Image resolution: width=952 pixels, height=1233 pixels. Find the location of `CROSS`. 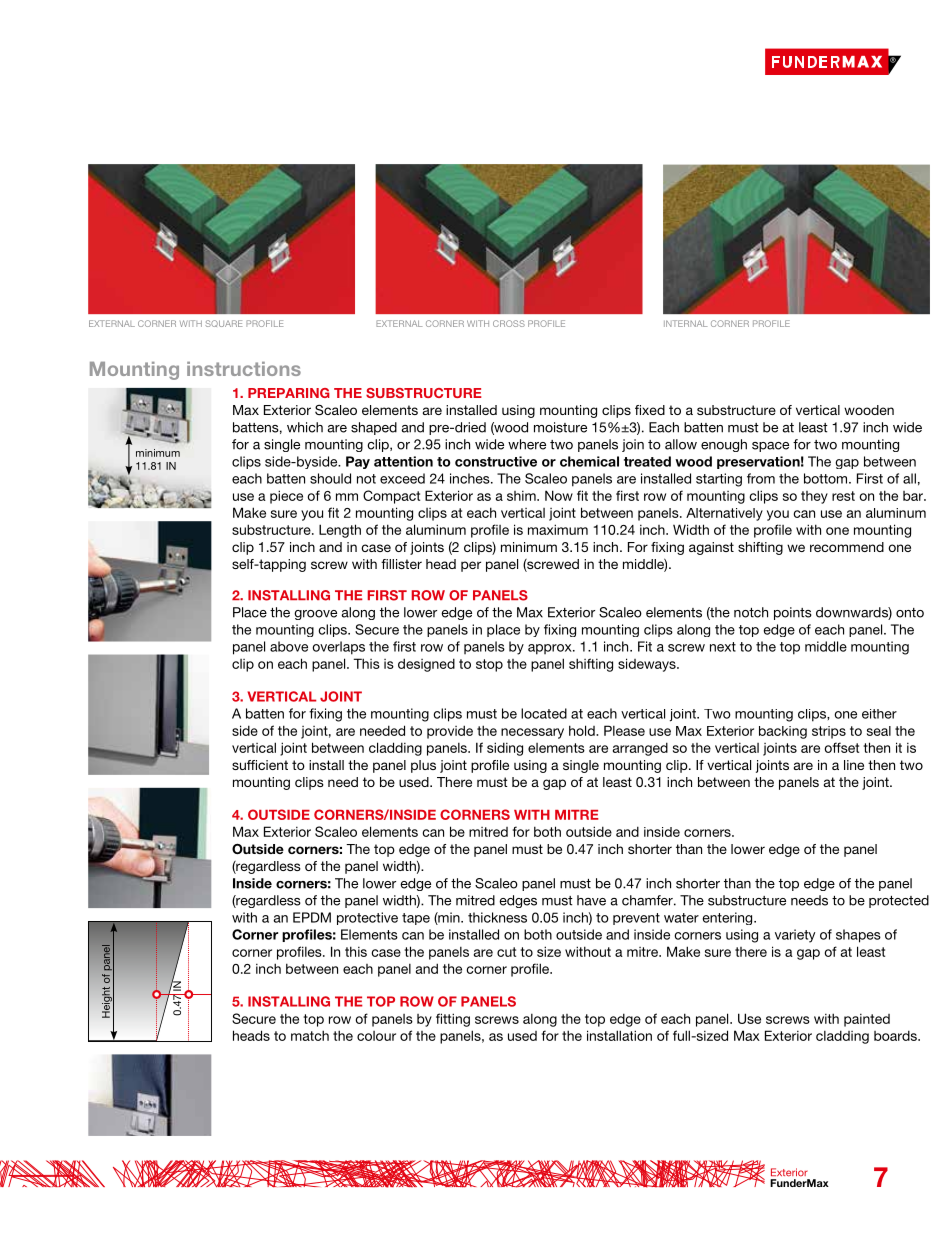

CROSS is located at coordinates (509, 323).
